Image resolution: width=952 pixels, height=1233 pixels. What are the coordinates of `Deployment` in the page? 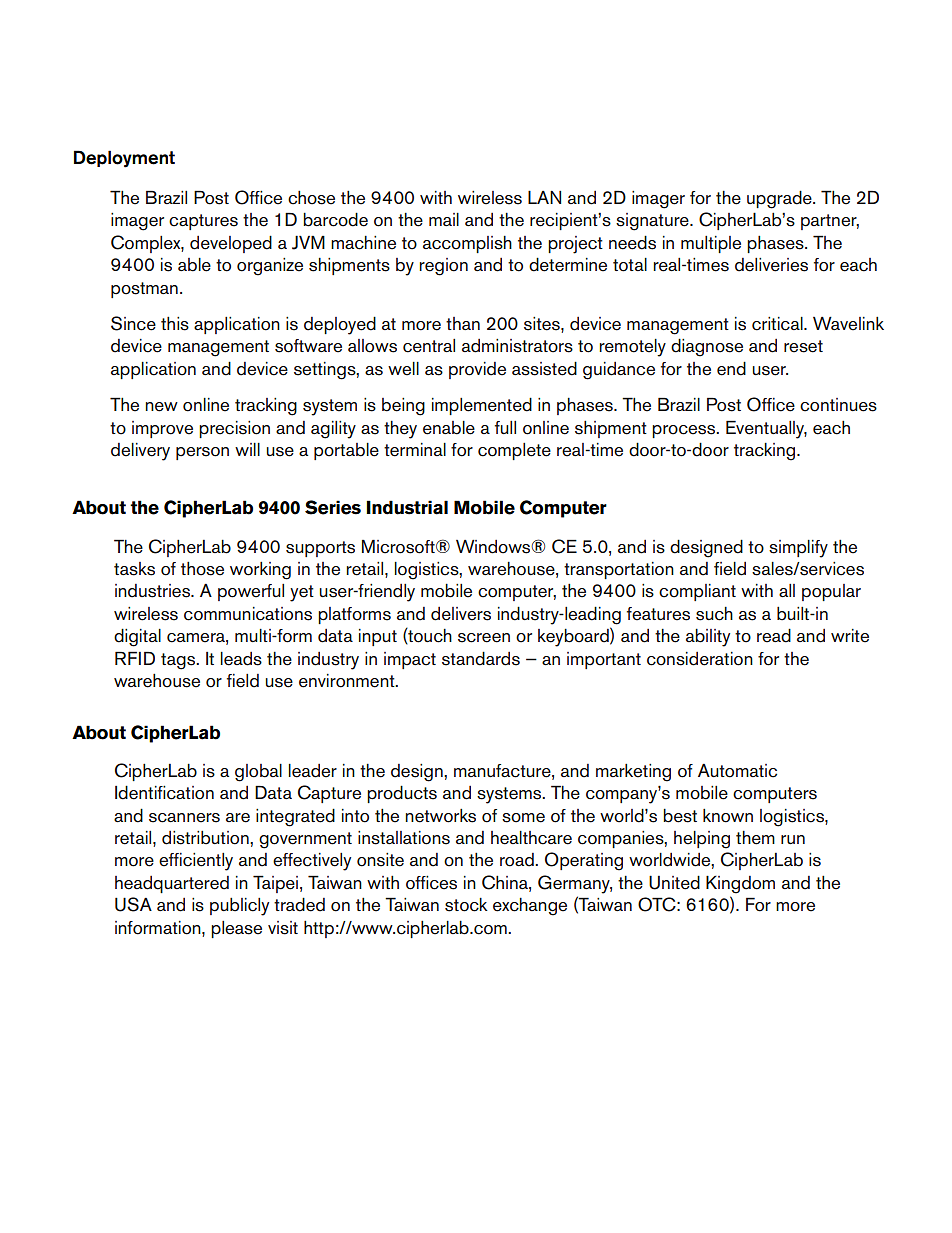 It's located at (124, 159).
